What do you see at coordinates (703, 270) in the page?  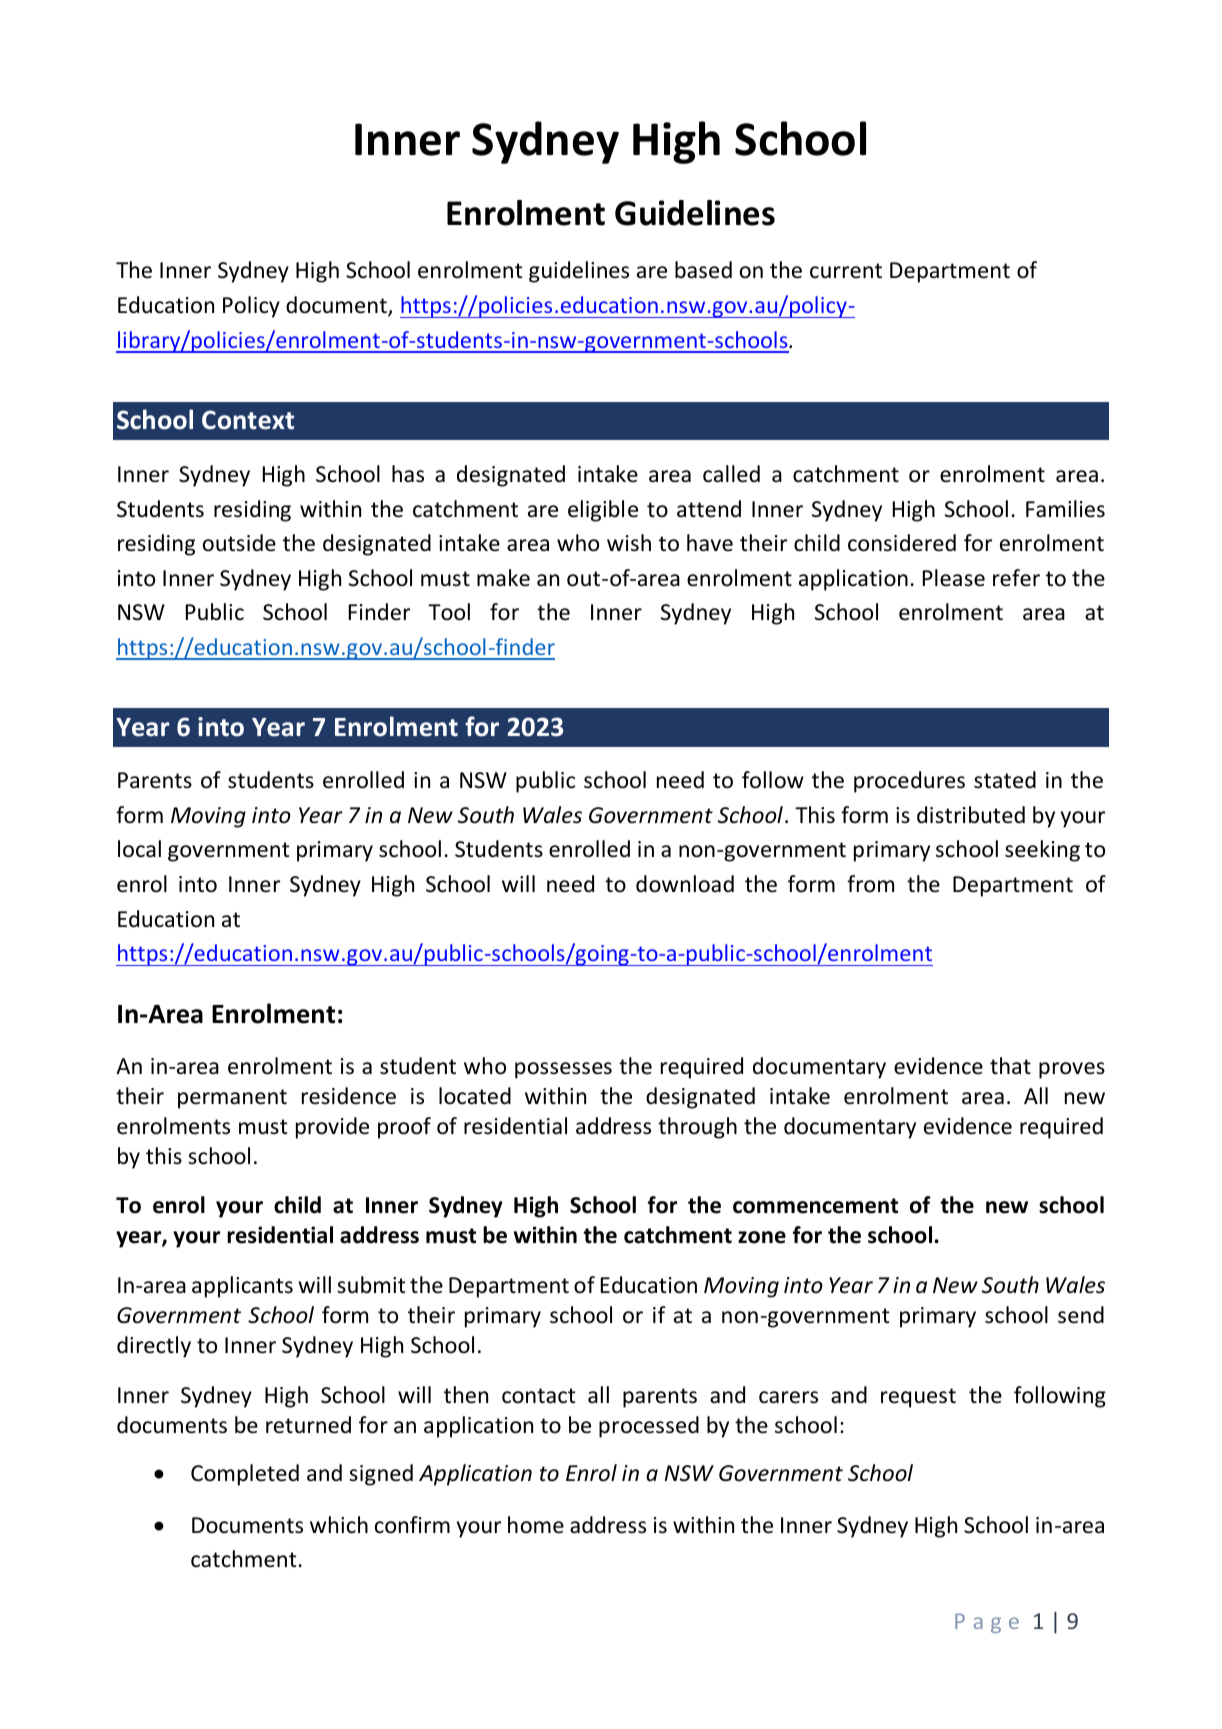 I see `based` at bounding box center [703, 270].
